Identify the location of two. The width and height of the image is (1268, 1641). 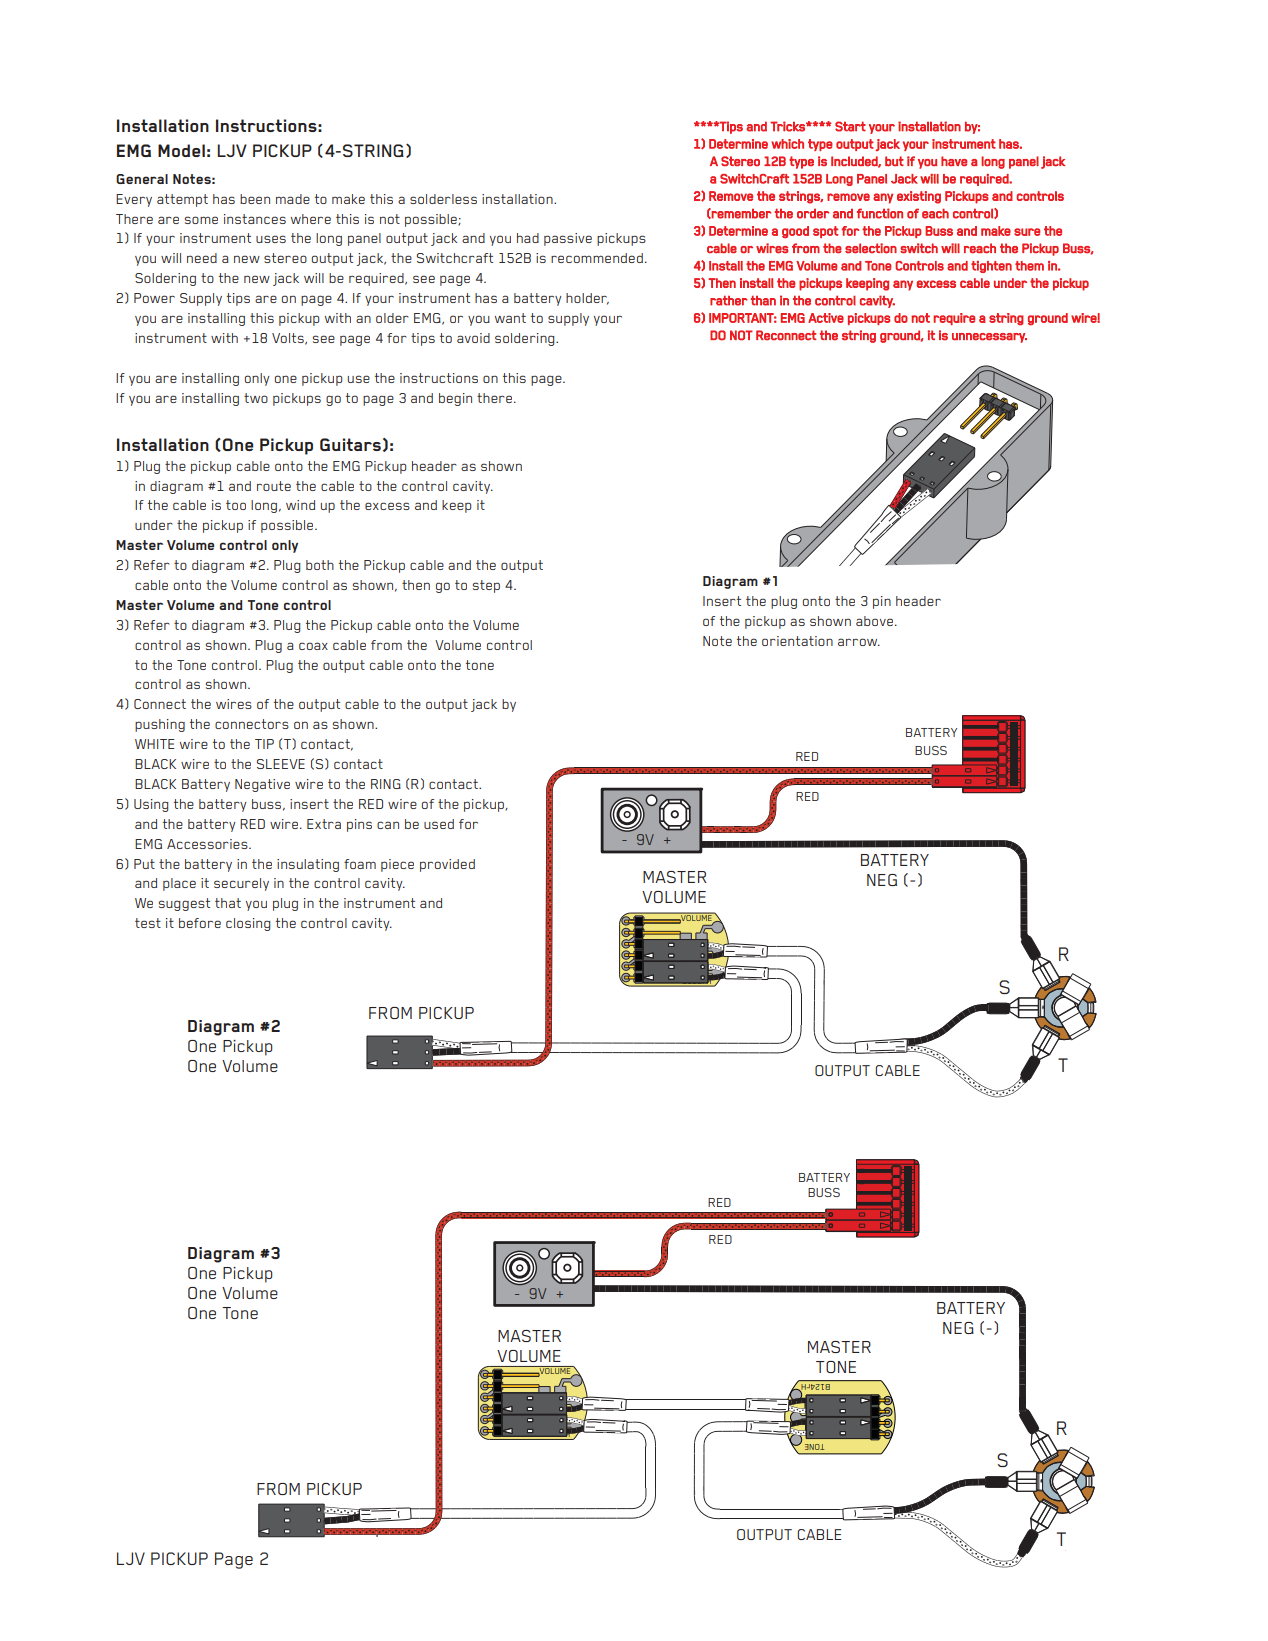
(256, 398).
